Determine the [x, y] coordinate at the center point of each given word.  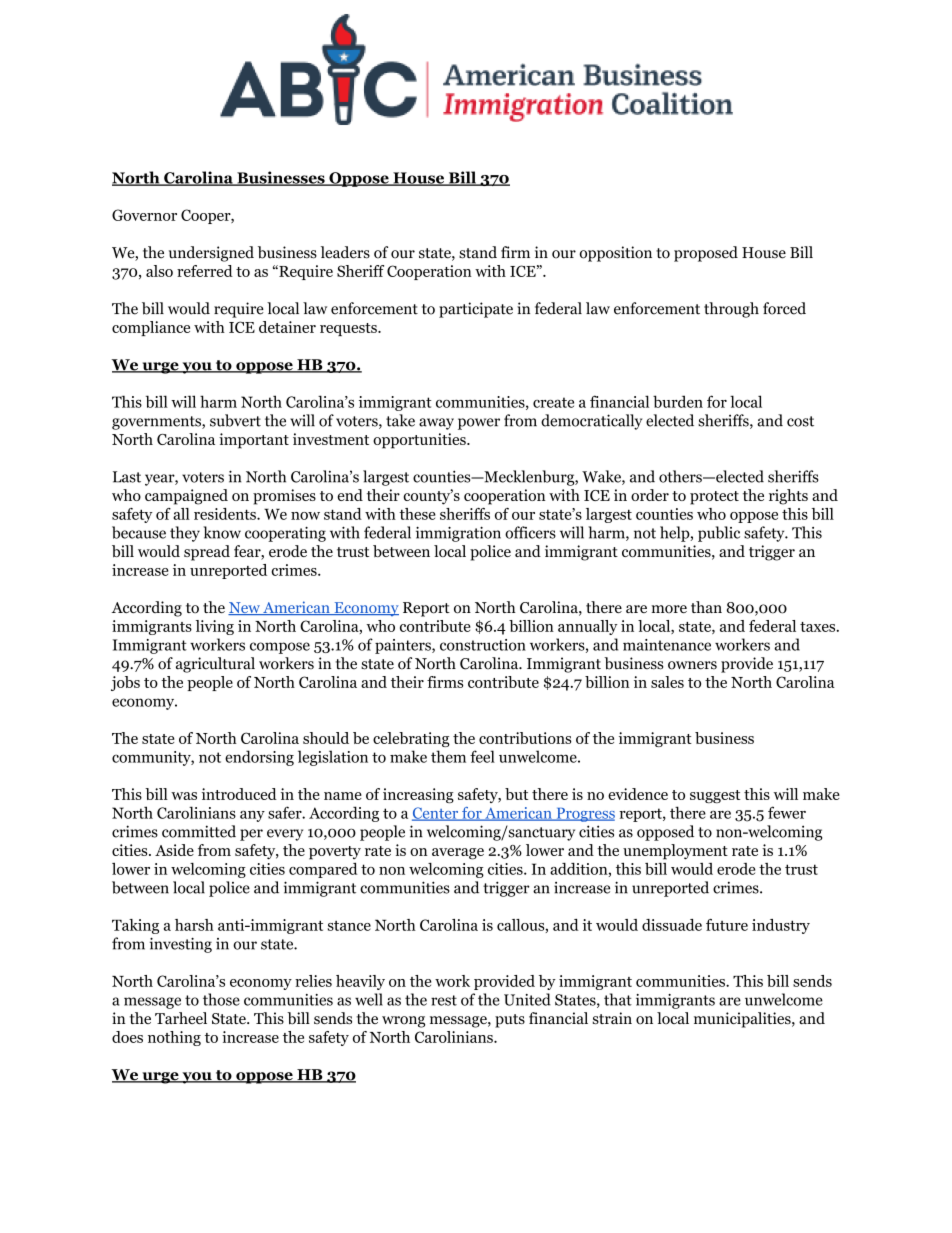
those [221, 999]
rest [444, 1000]
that [618, 999]
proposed [706, 254]
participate [476, 310]
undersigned [211, 254]
